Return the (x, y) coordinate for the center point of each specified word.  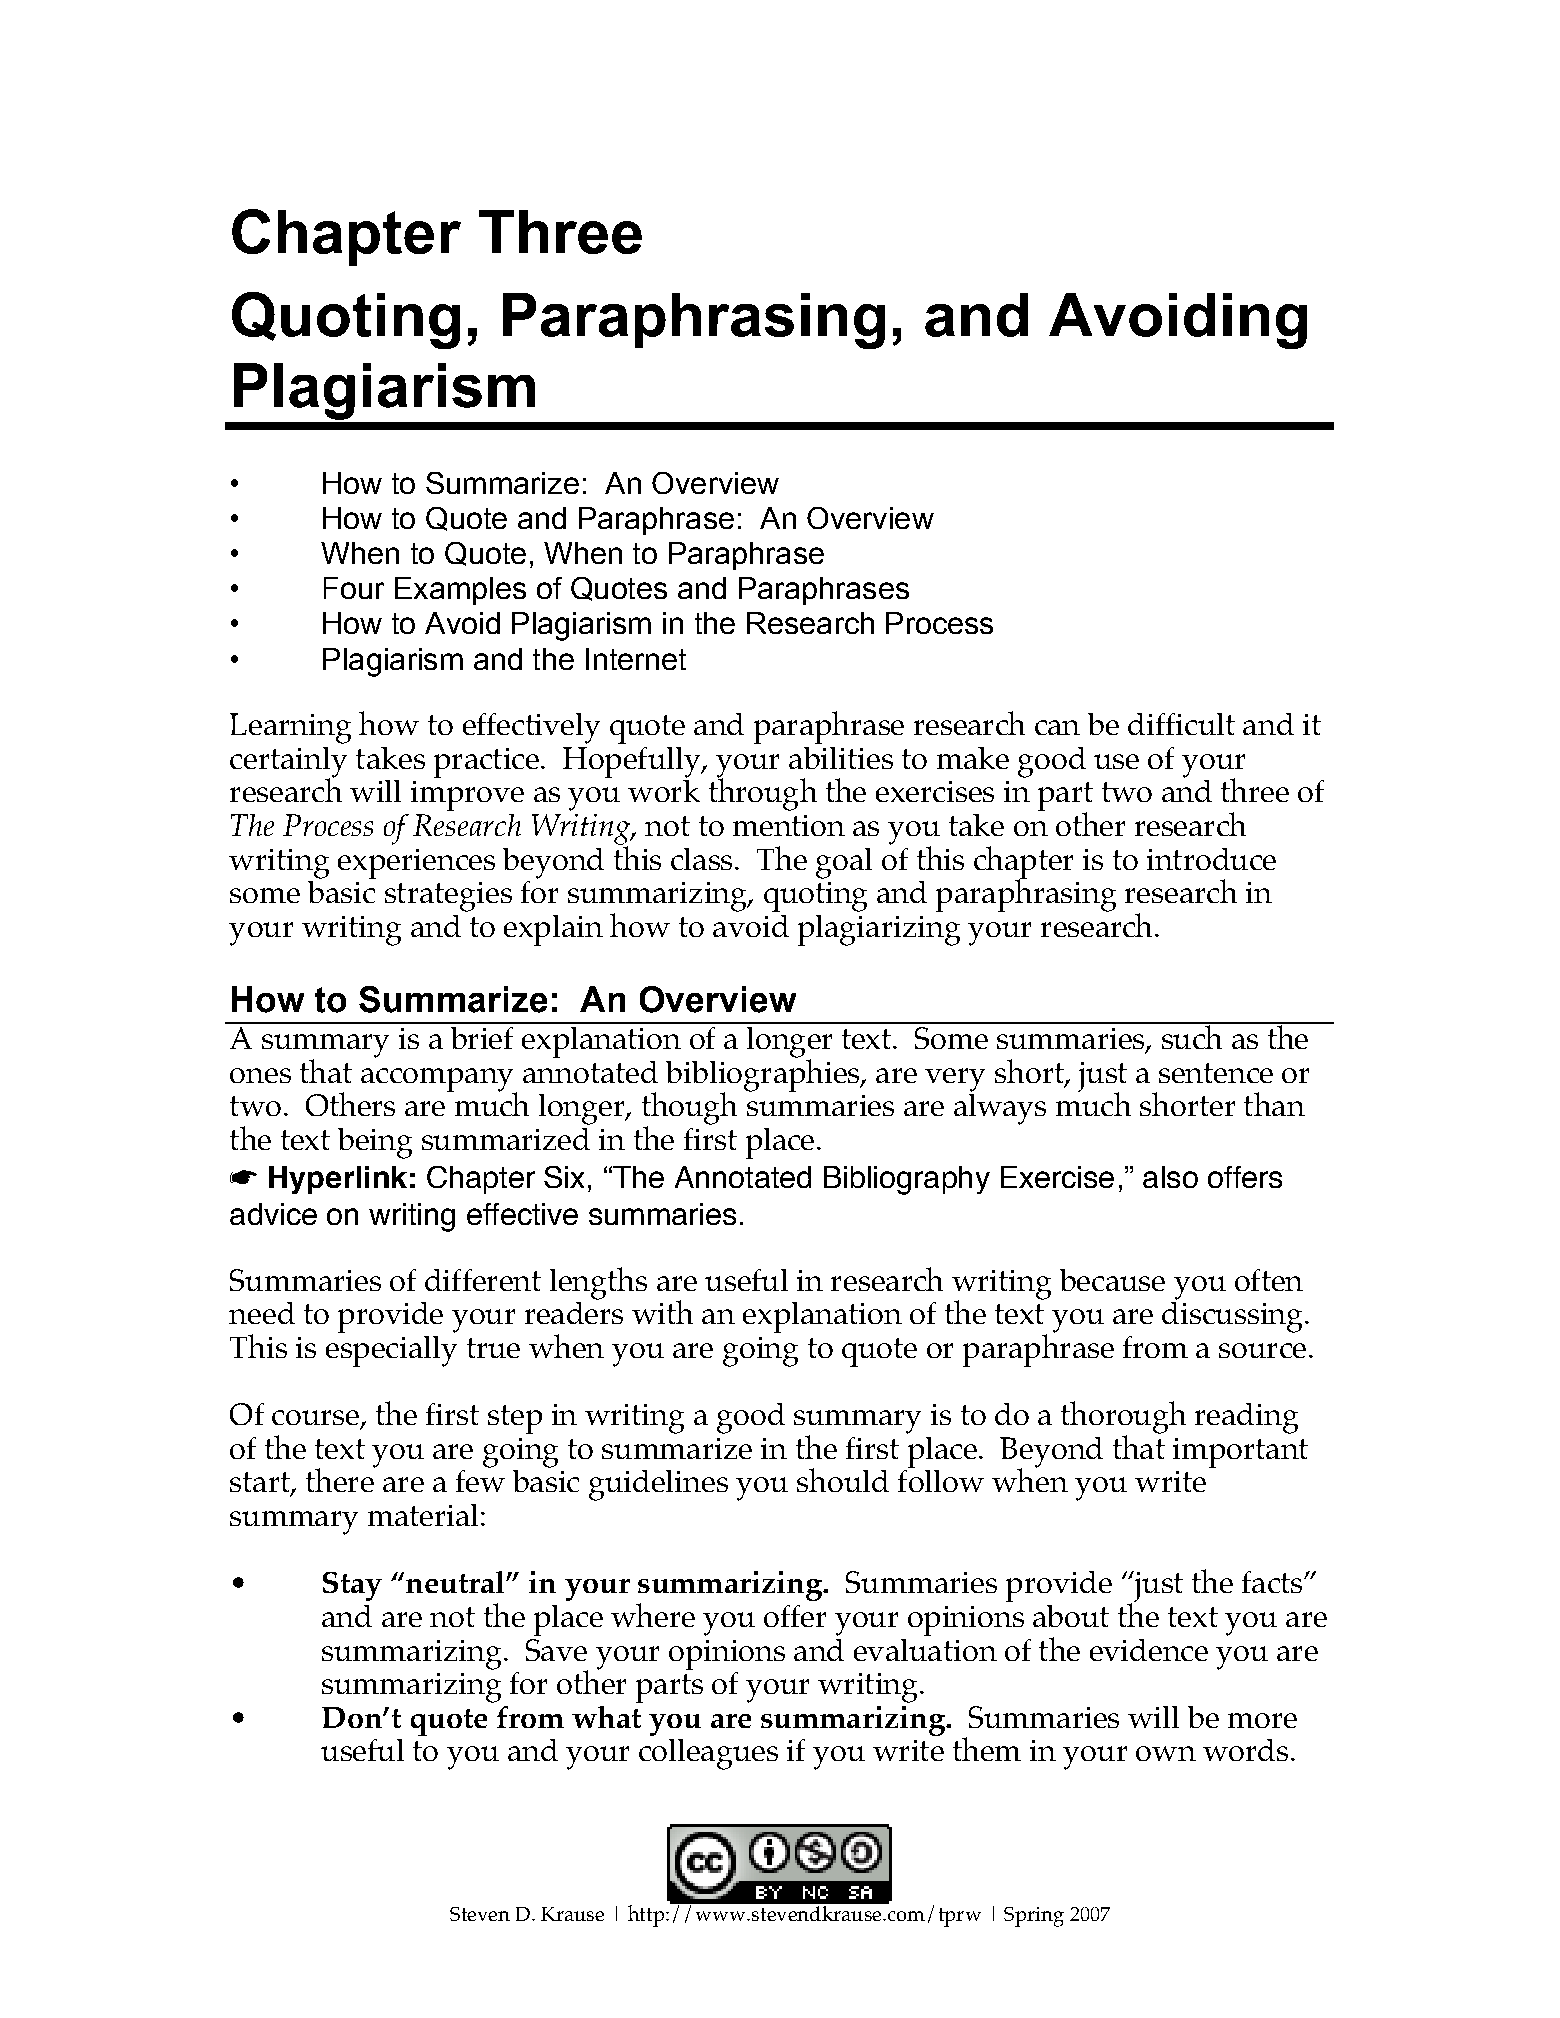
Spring (1034, 1917)
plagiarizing (879, 930)
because (1112, 1280)
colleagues (708, 1754)
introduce (1211, 859)
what (606, 1717)
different (483, 1280)
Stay (352, 1586)
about (1071, 1616)
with (662, 1312)
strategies (448, 897)
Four (354, 588)
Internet (636, 659)
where (653, 1615)
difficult (1181, 724)
